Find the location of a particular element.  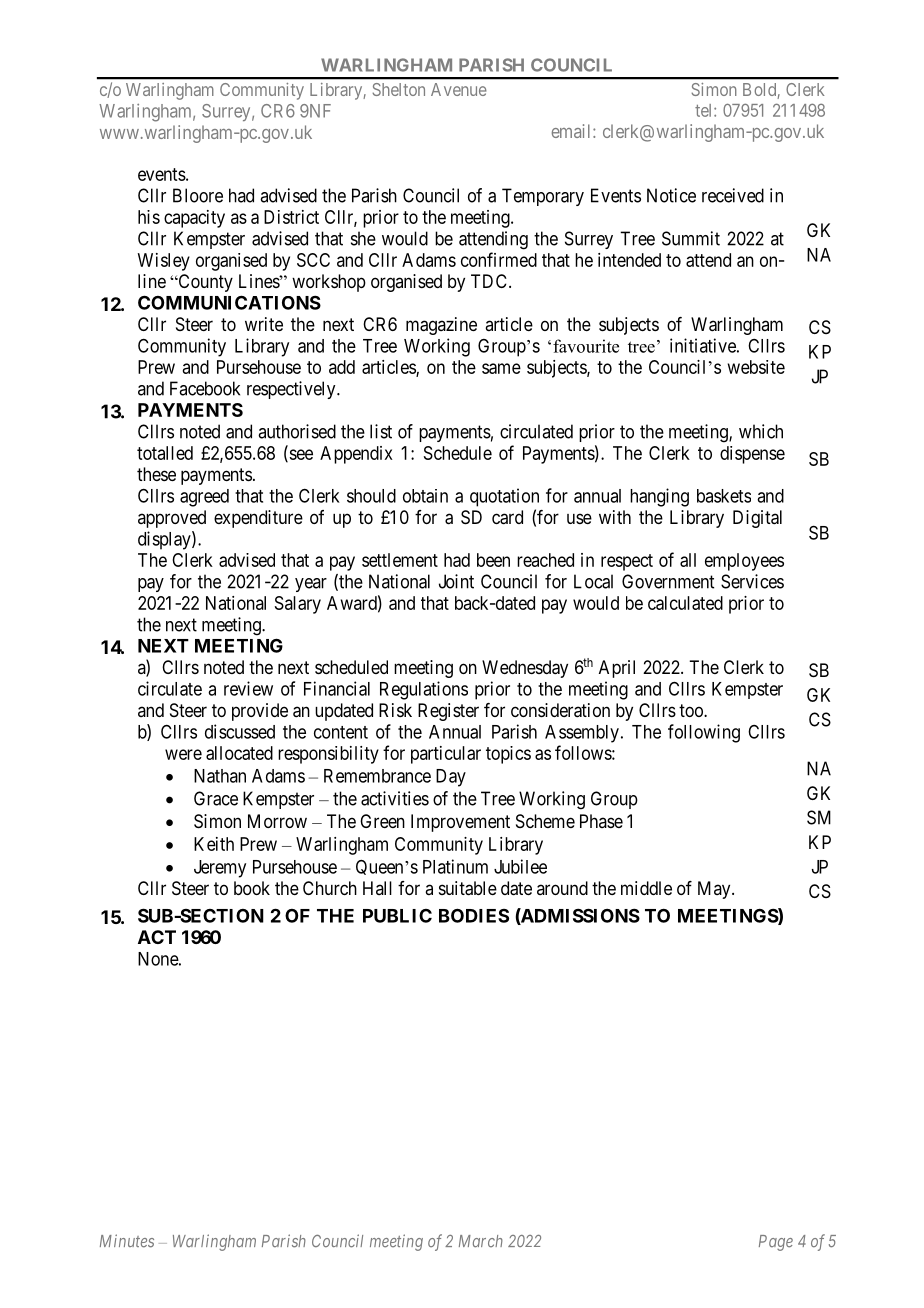

March is located at coordinates (481, 1241).
